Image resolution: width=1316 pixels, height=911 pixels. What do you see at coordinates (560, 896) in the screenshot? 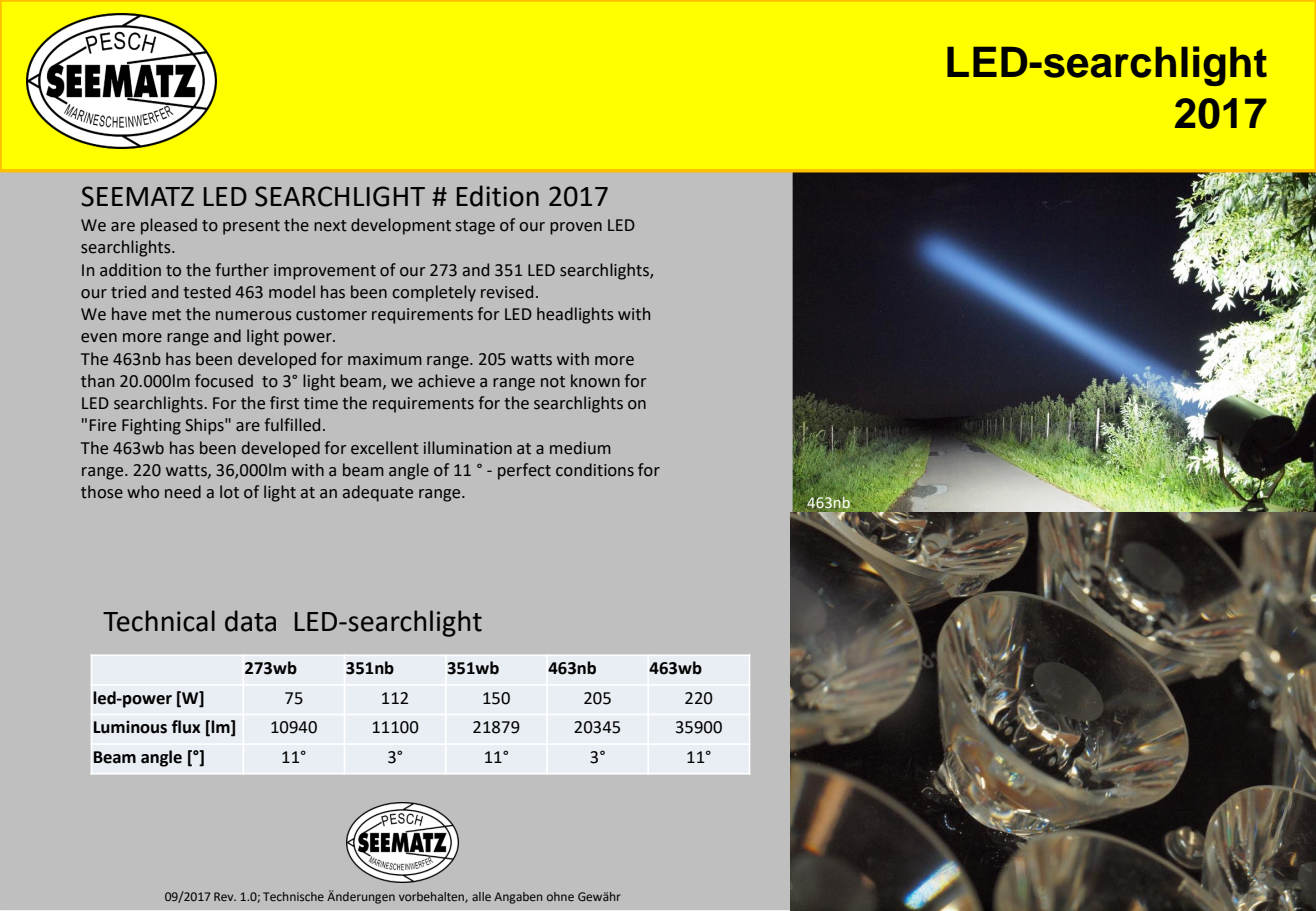
I see `ohne` at bounding box center [560, 896].
